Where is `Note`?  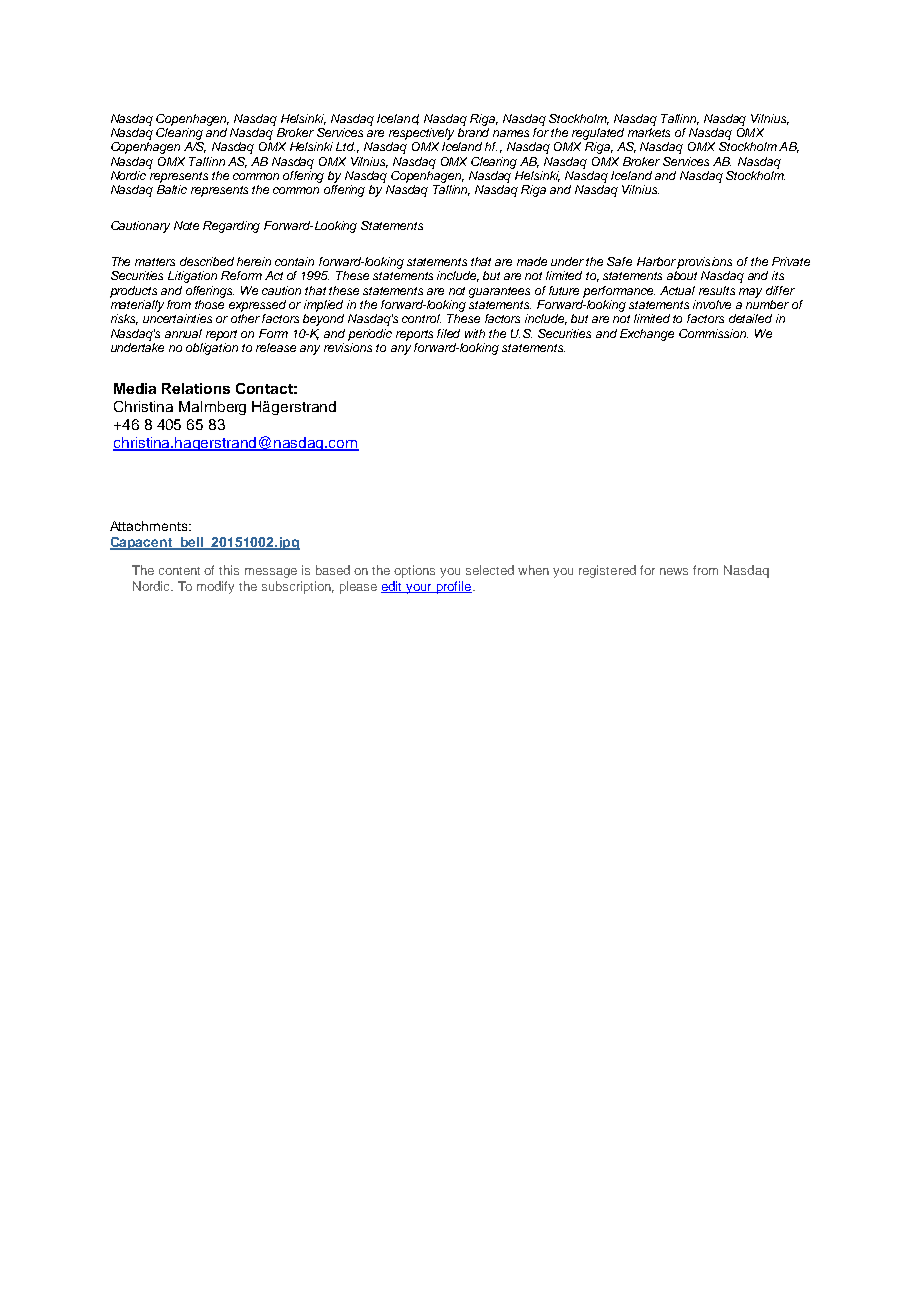 Note is located at coordinates (186, 225).
